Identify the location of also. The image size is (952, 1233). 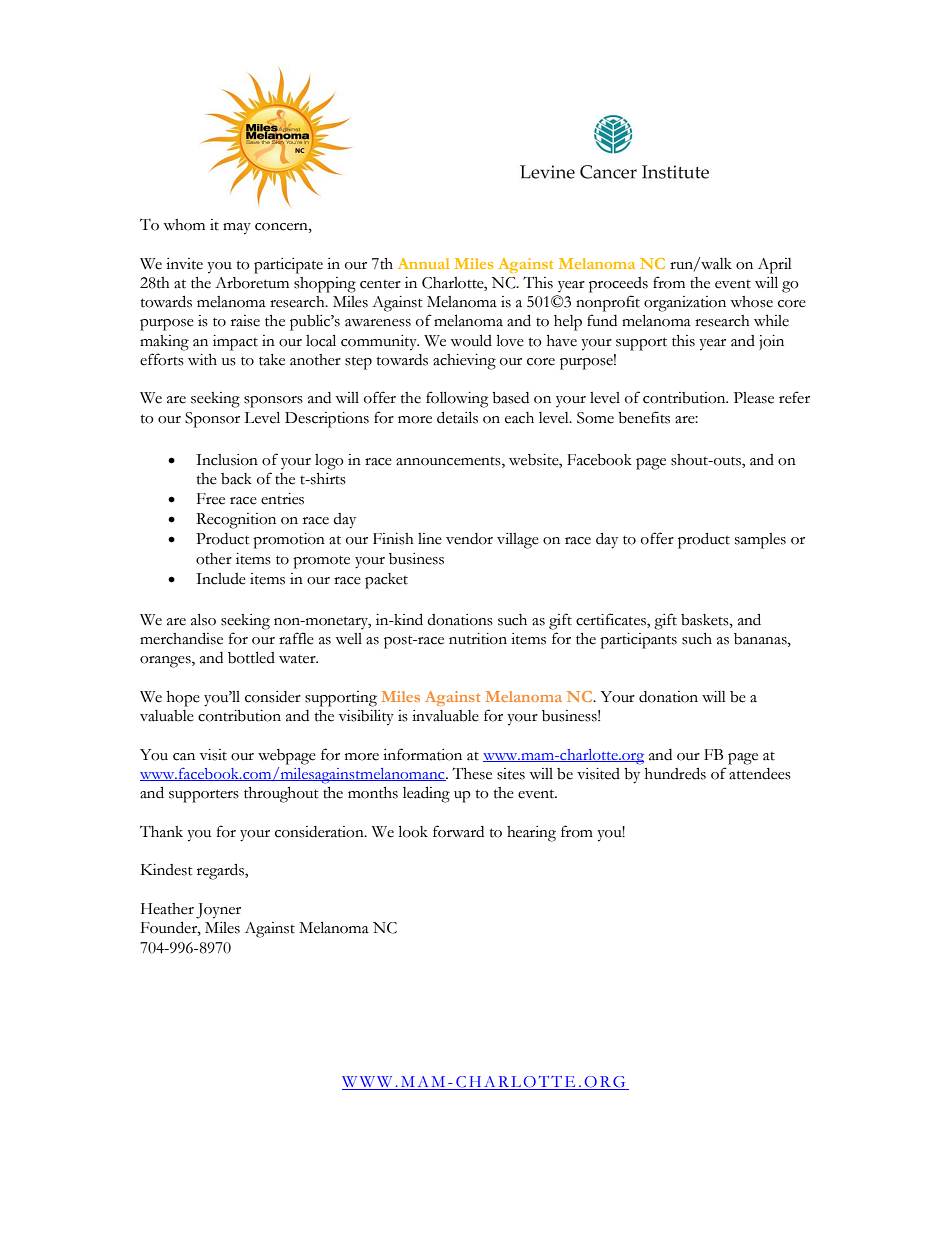
(203, 619).
